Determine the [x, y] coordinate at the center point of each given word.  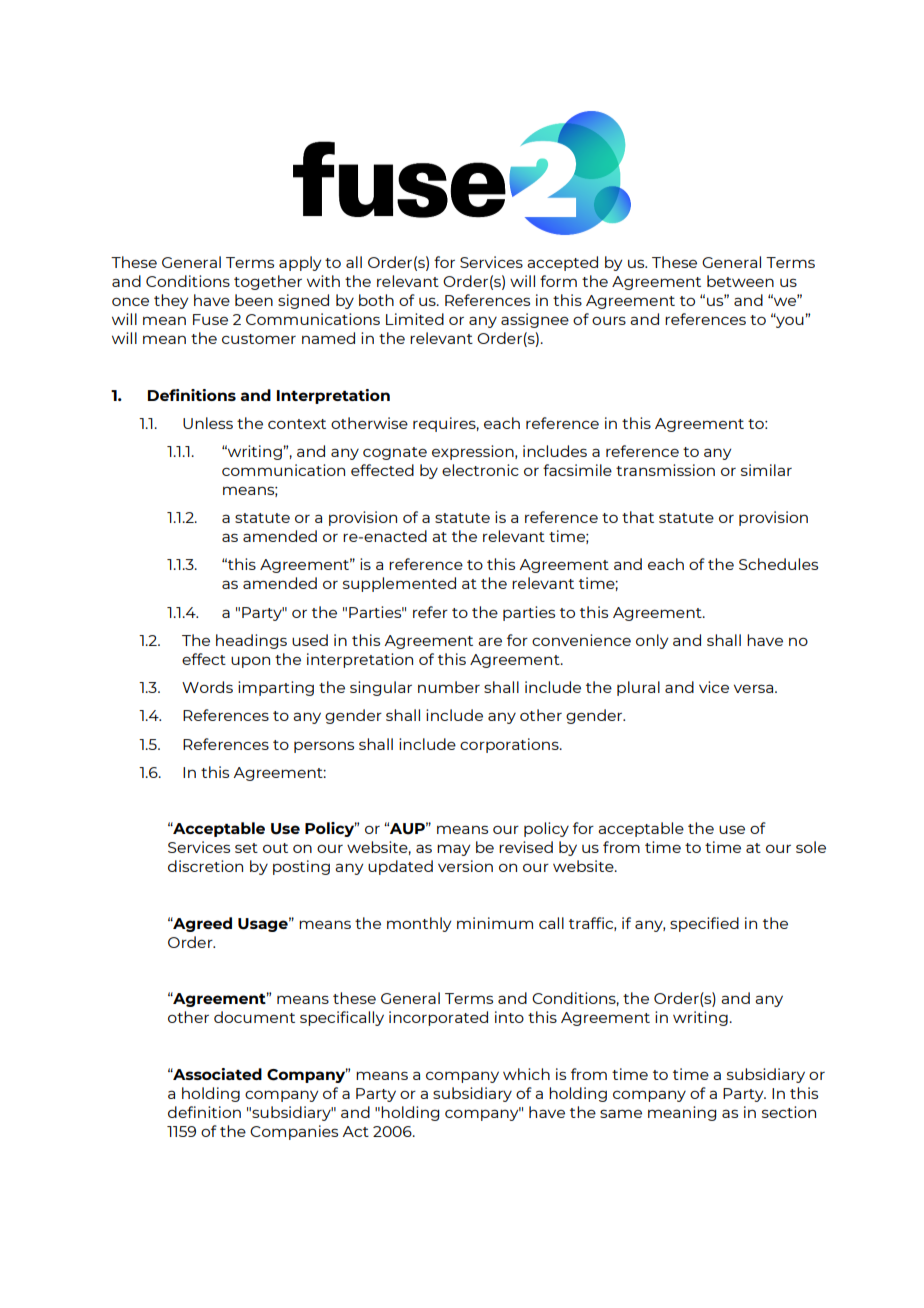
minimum [495, 923]
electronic [480, 470]
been [254, 300]
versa [755, 688]
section [789, 1112]
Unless [208, 423]
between [740, 281]
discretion [205, 866]
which [526, 1074]
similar [766, 470]
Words [207, 687]
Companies [294, 1132]
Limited [415, 319]
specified [704, 924]
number [449, 687]
